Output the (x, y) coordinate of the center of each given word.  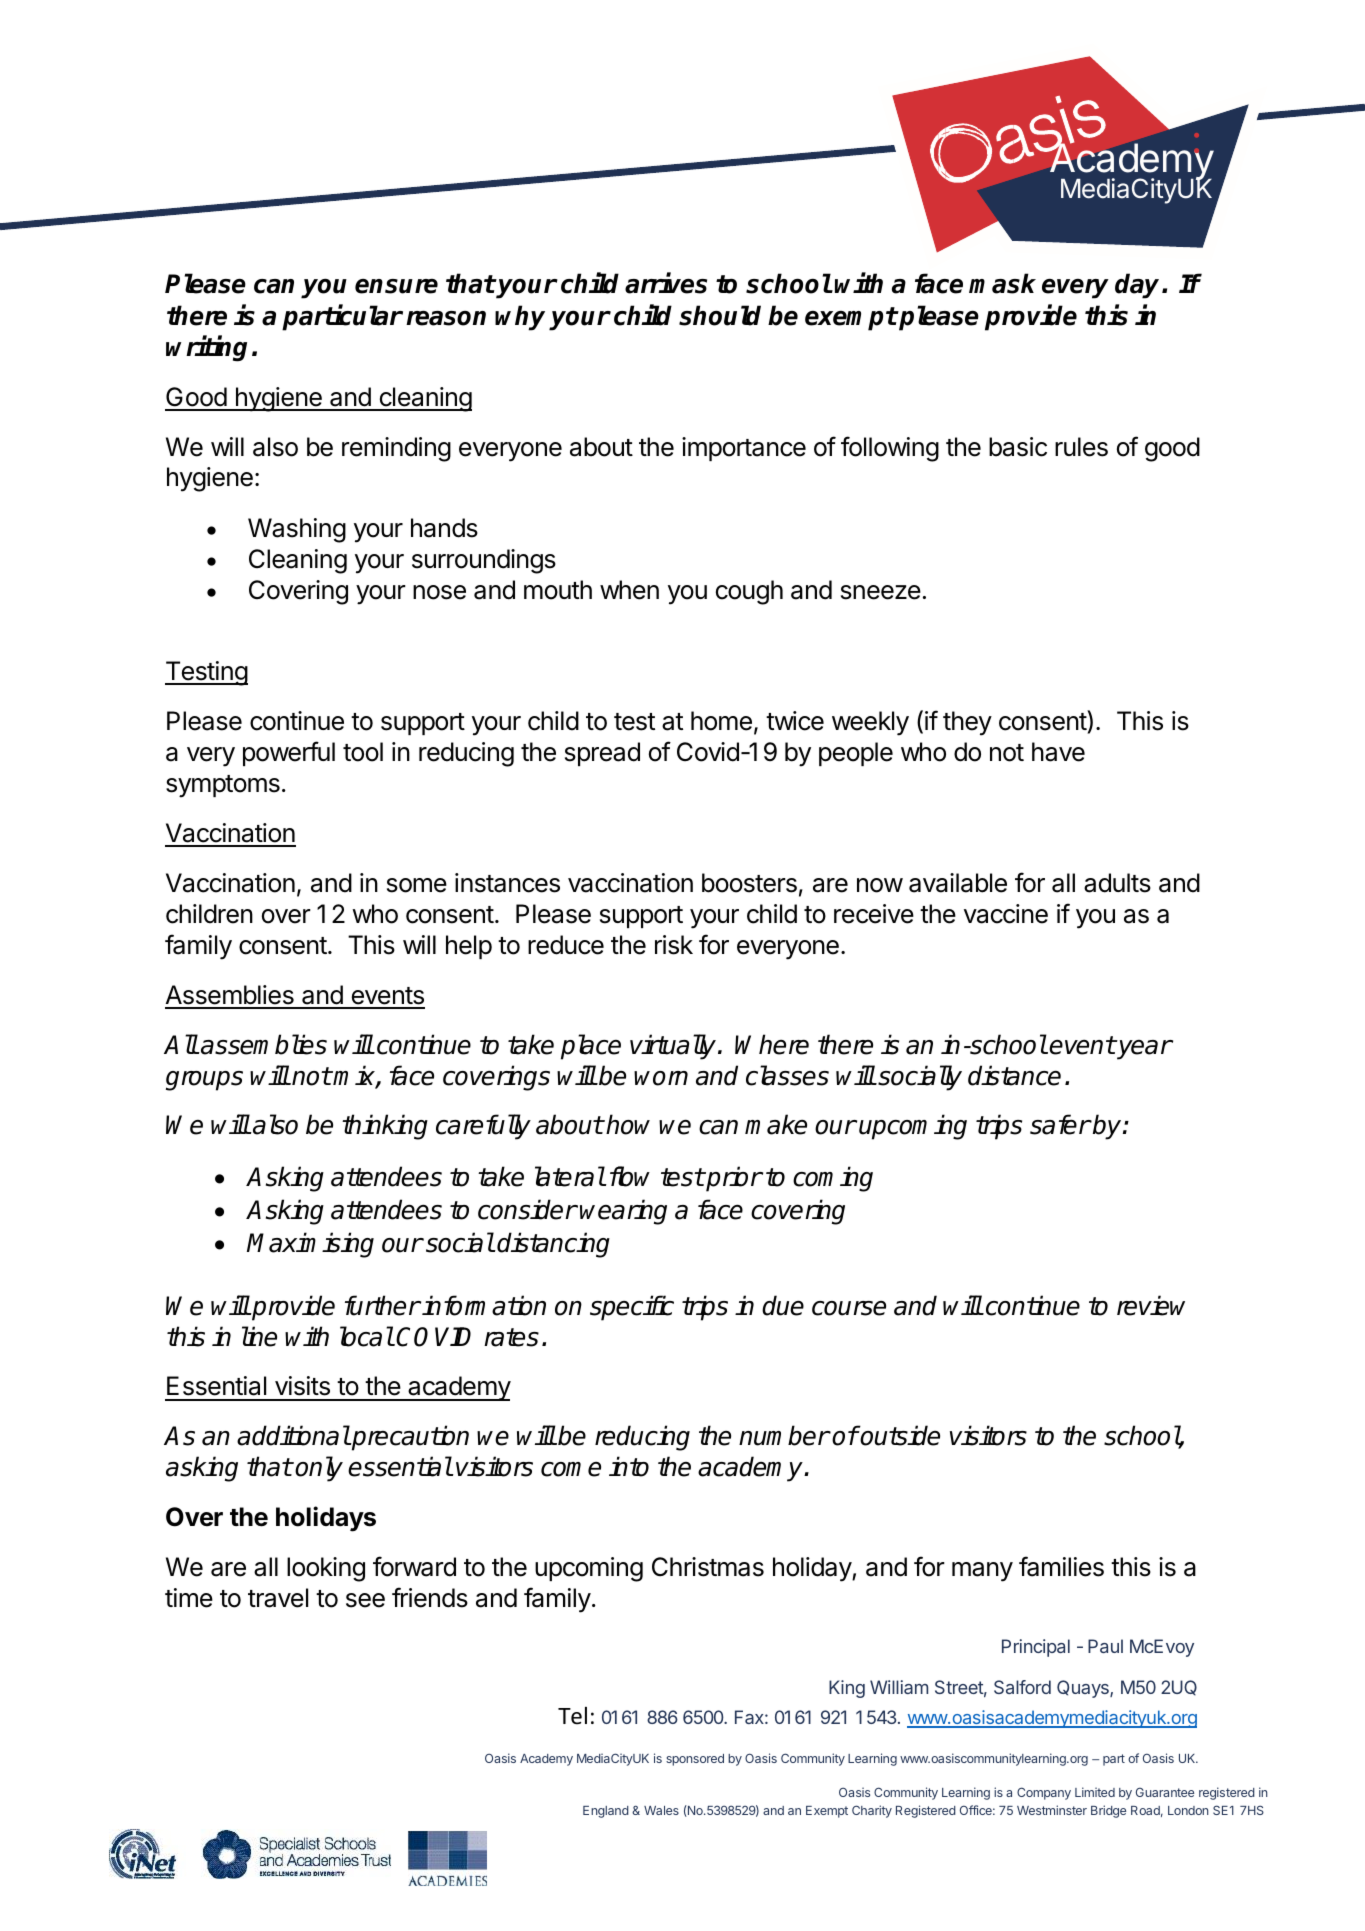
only (319, 1469)
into (629, 1466)
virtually (674, 1047)
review (1151, 1305)
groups (204, 1081)
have (1058, 752)
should (720, 315)
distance (1014, 1075)
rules (1081, 447)
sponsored (695, 1760)
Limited (1095, 1792)
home (721, 721)
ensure (396, 286)
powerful (289, 753)
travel (278, 1598)
